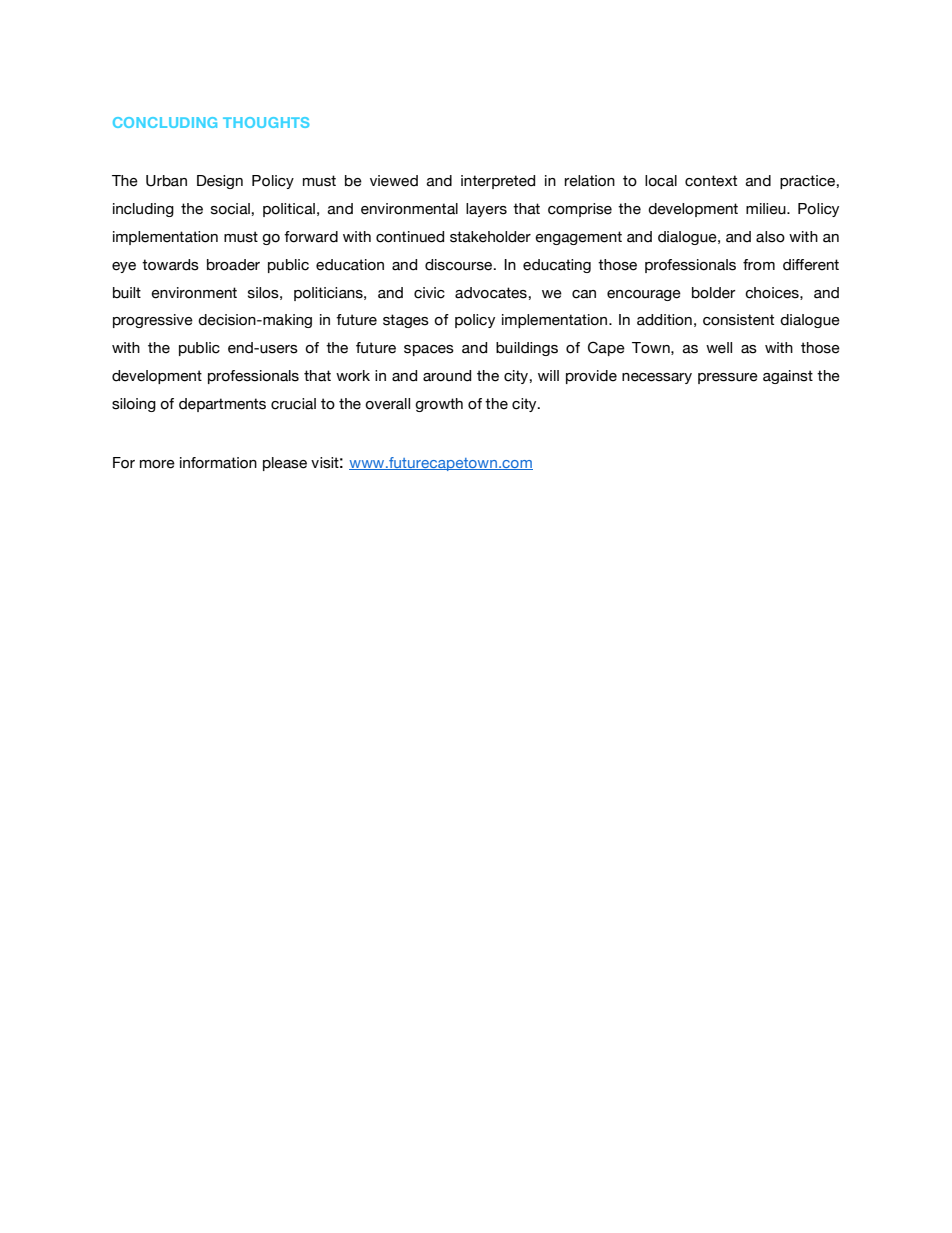  I want to click on CONCLUDING, so click(165, 122).
